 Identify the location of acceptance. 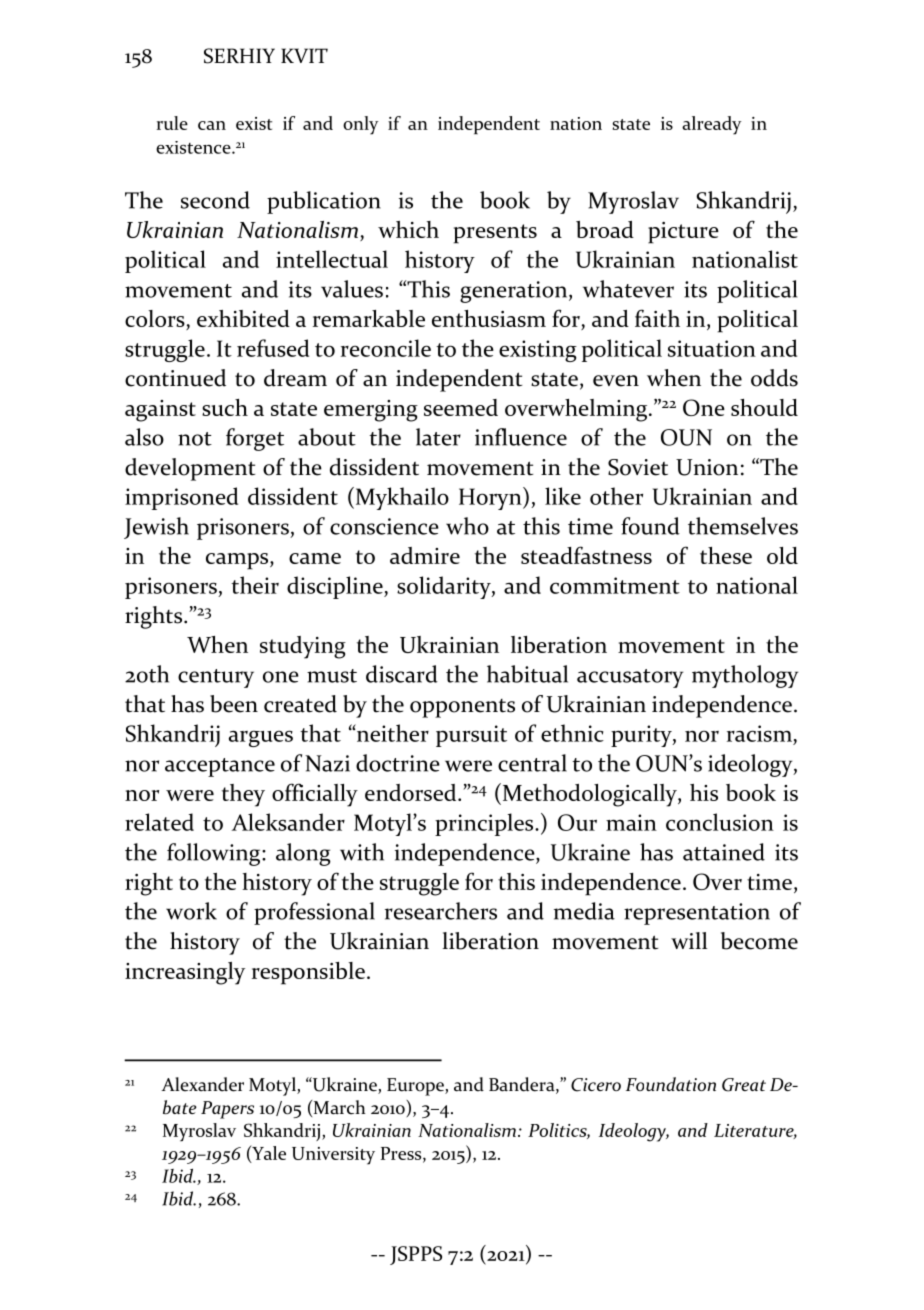
(220, 767).
